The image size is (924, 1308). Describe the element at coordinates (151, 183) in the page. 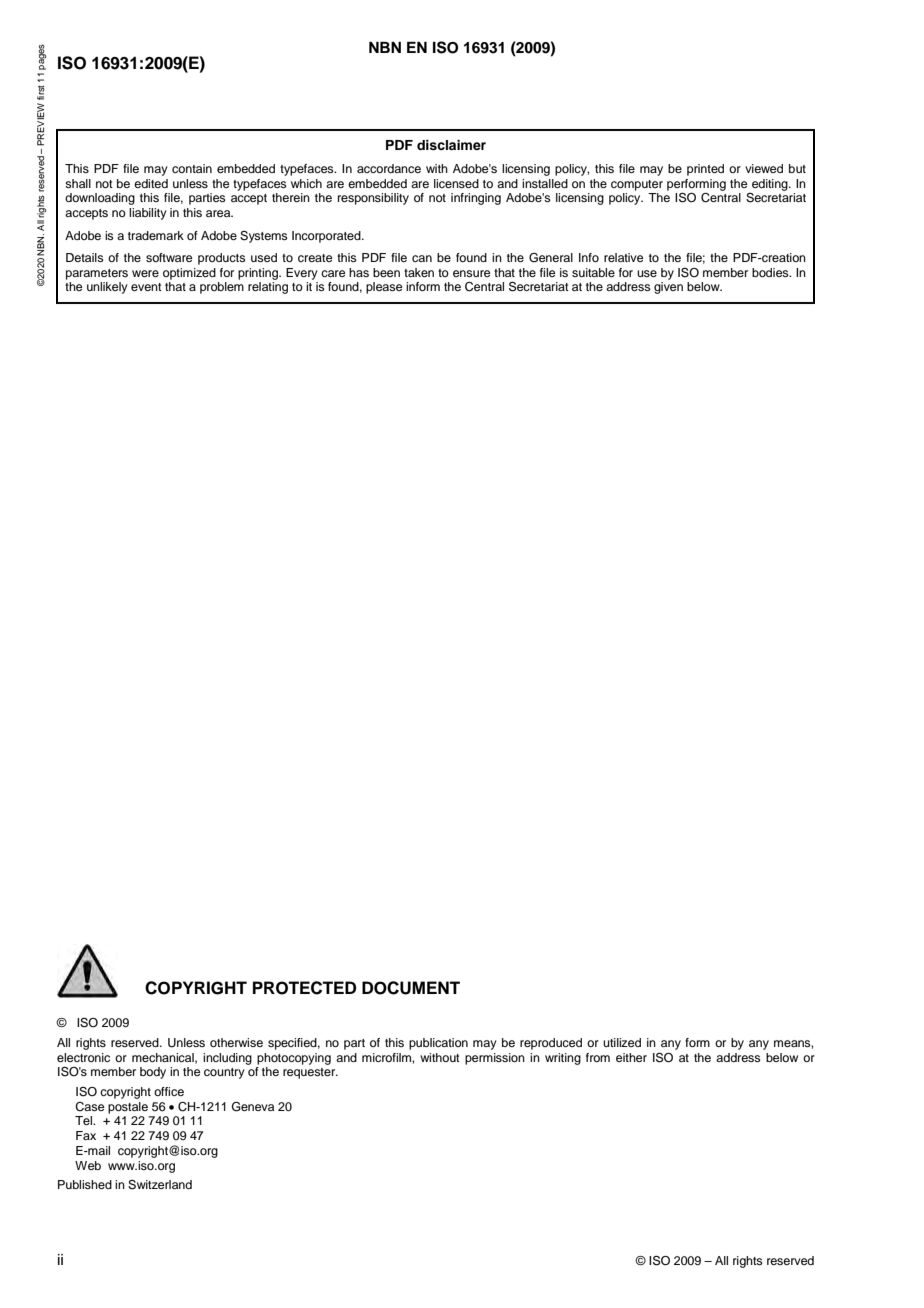

I see `edited` at that location.
